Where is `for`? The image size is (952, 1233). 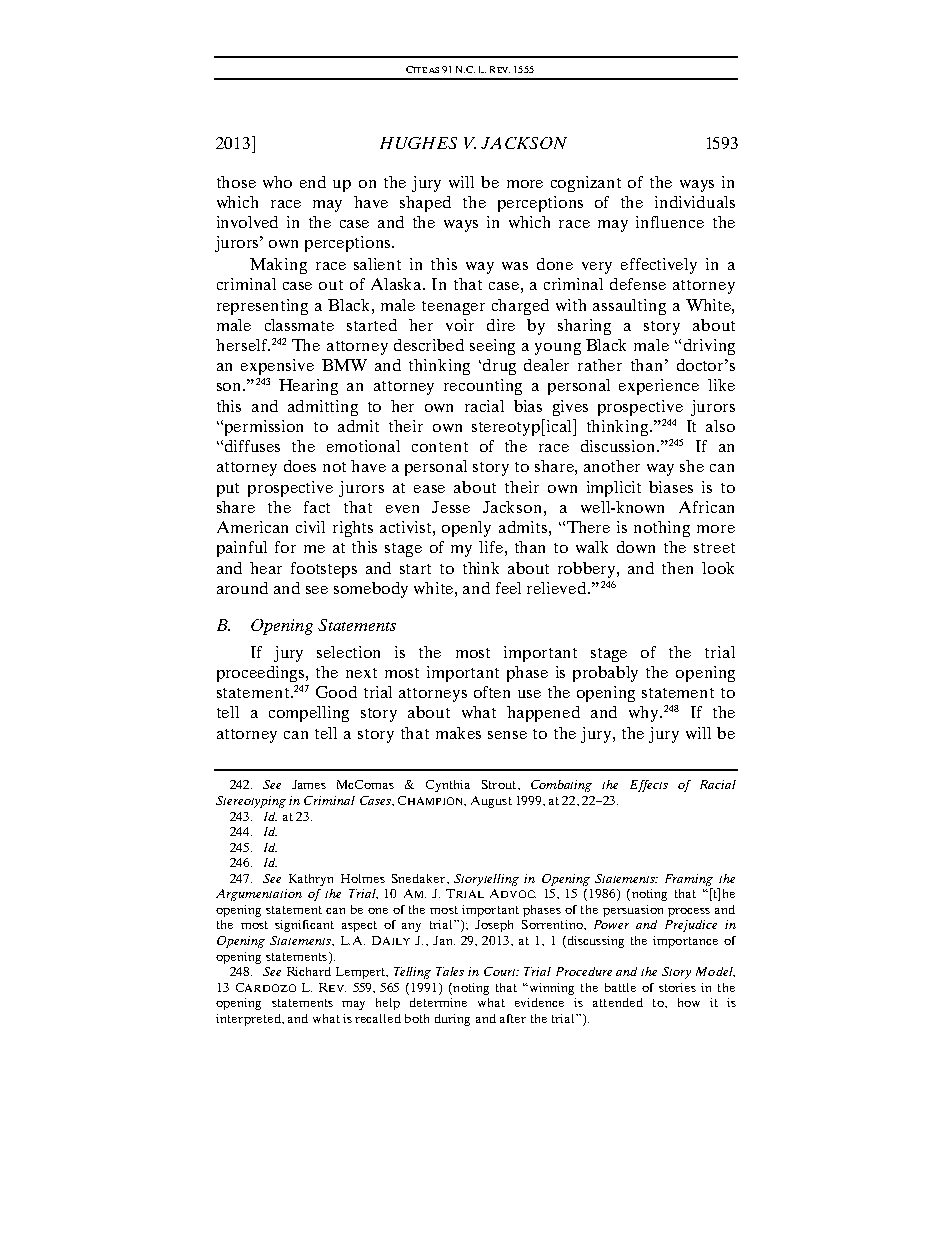 for is located at coordinates (285, 547).
